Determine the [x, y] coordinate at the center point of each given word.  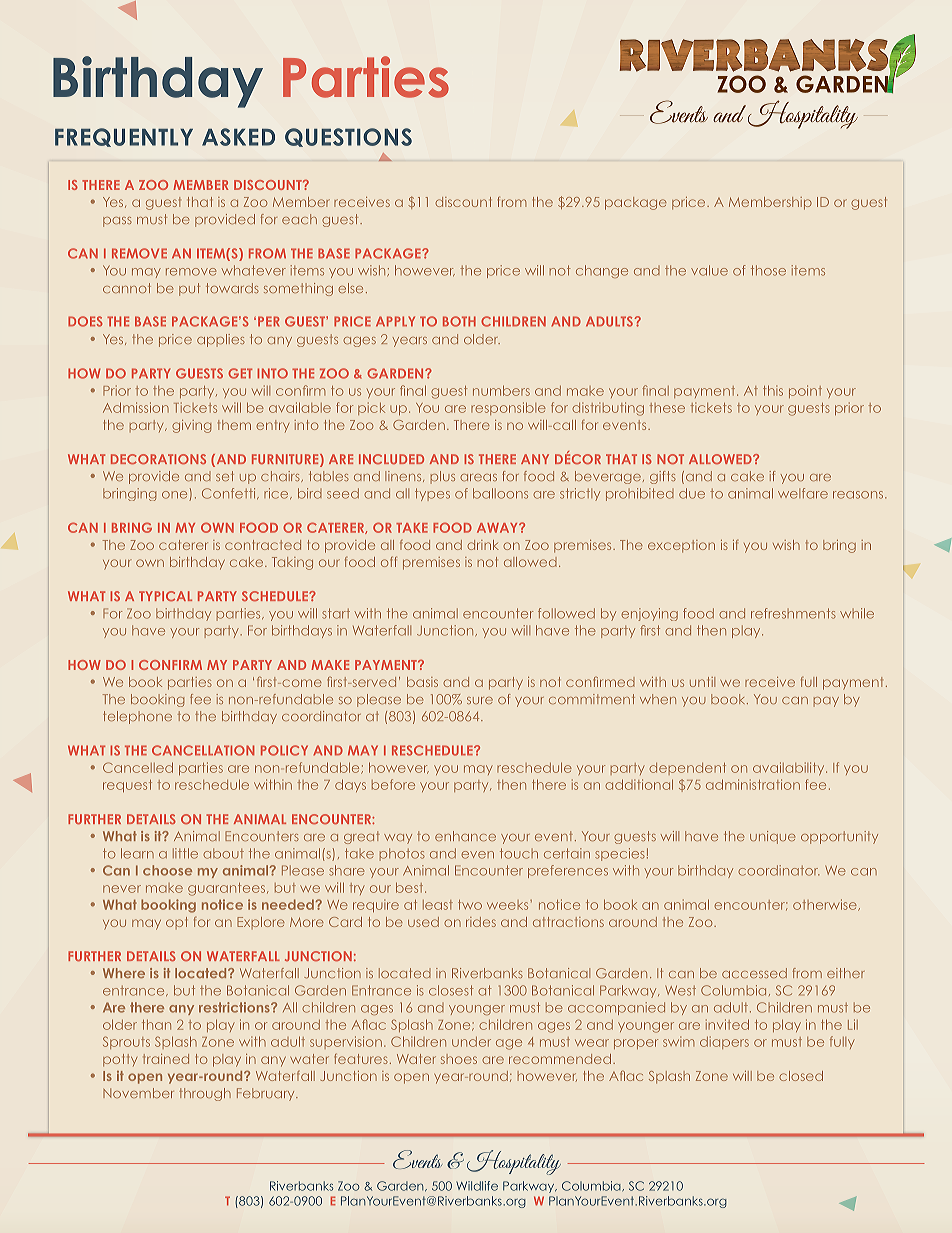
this [773, 390]
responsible [508, 408]
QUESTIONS [348, 137]
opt [176, 923]
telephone [137, 717]
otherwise [826, 905]
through [205, 1094]
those [768, 270]
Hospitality [514, 1162]
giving [191, 426]
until [702, 682]
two [470, 905]
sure [480, 700]
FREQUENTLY [124, 137]
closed [801, 1076]
